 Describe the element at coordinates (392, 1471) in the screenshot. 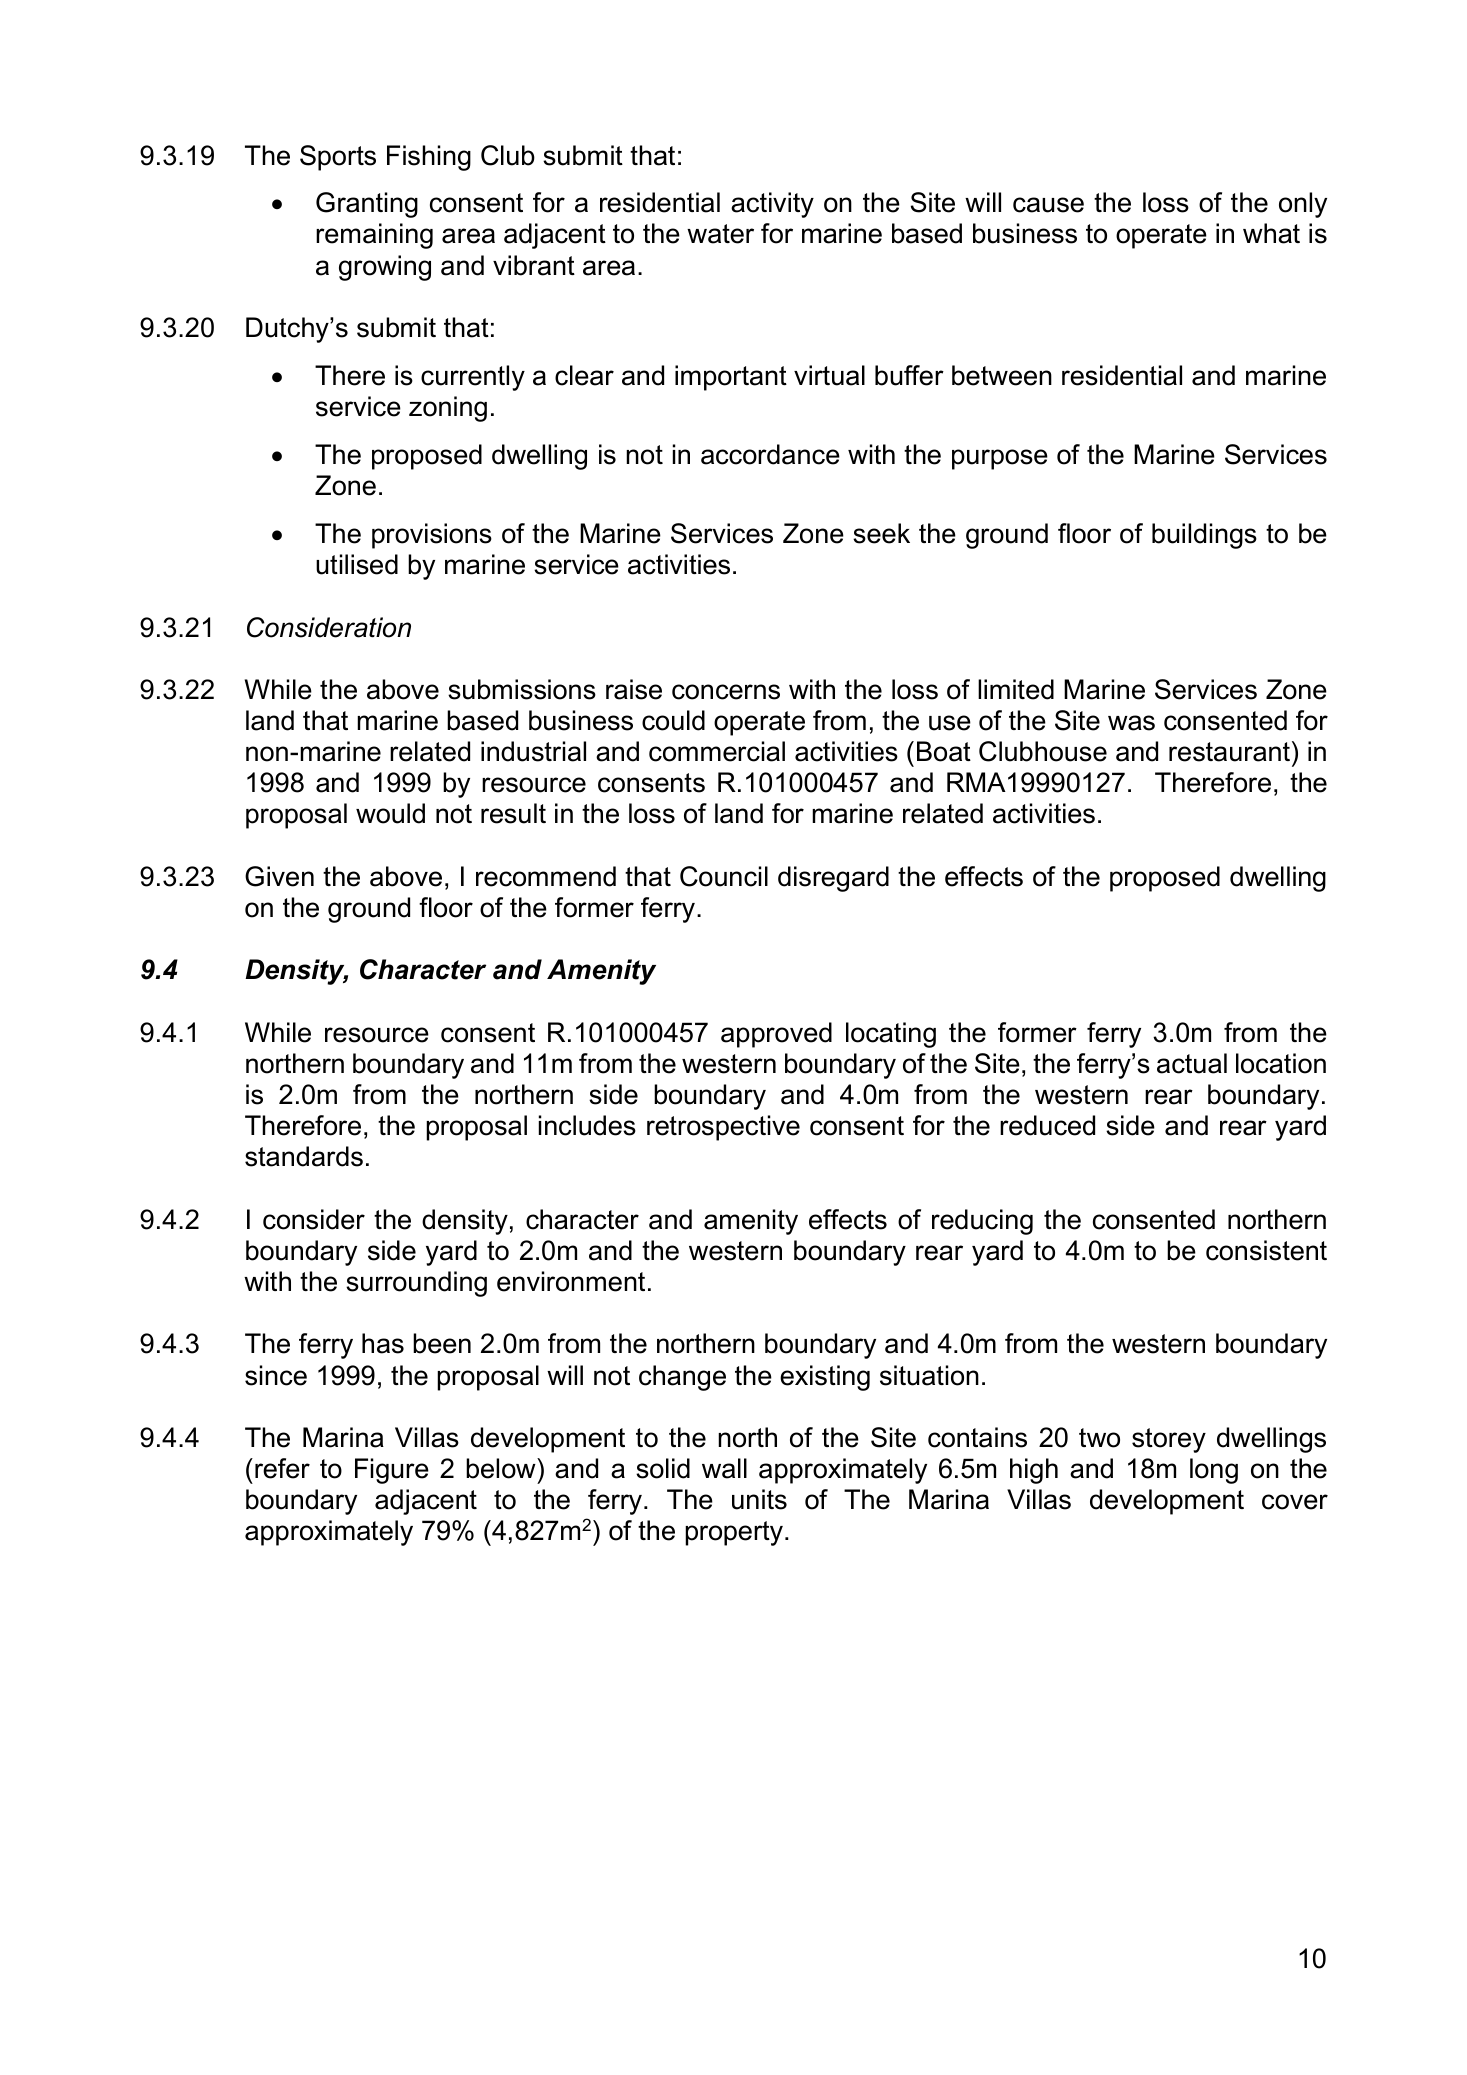

I see `Figure` at that location.
